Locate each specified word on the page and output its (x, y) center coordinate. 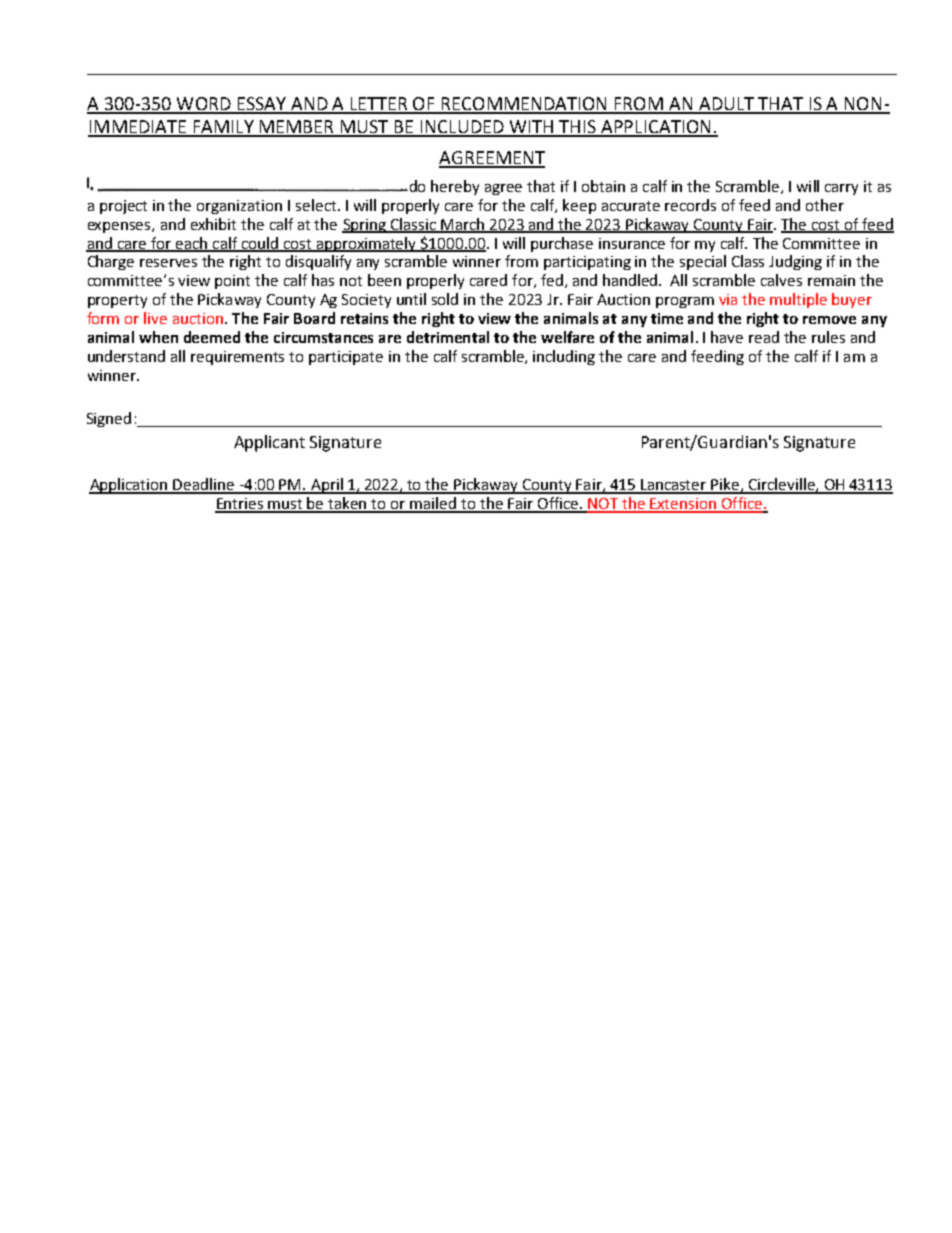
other (825, 205)
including (564, 357)
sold (445, 299)
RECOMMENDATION (525, 105)
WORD (204, 105)
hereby (455, 187)
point (232, 282)
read (764, 337)
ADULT (727, 105)
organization (239, 207)
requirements (237, 358)
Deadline (204, 485)
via (728, 299)
